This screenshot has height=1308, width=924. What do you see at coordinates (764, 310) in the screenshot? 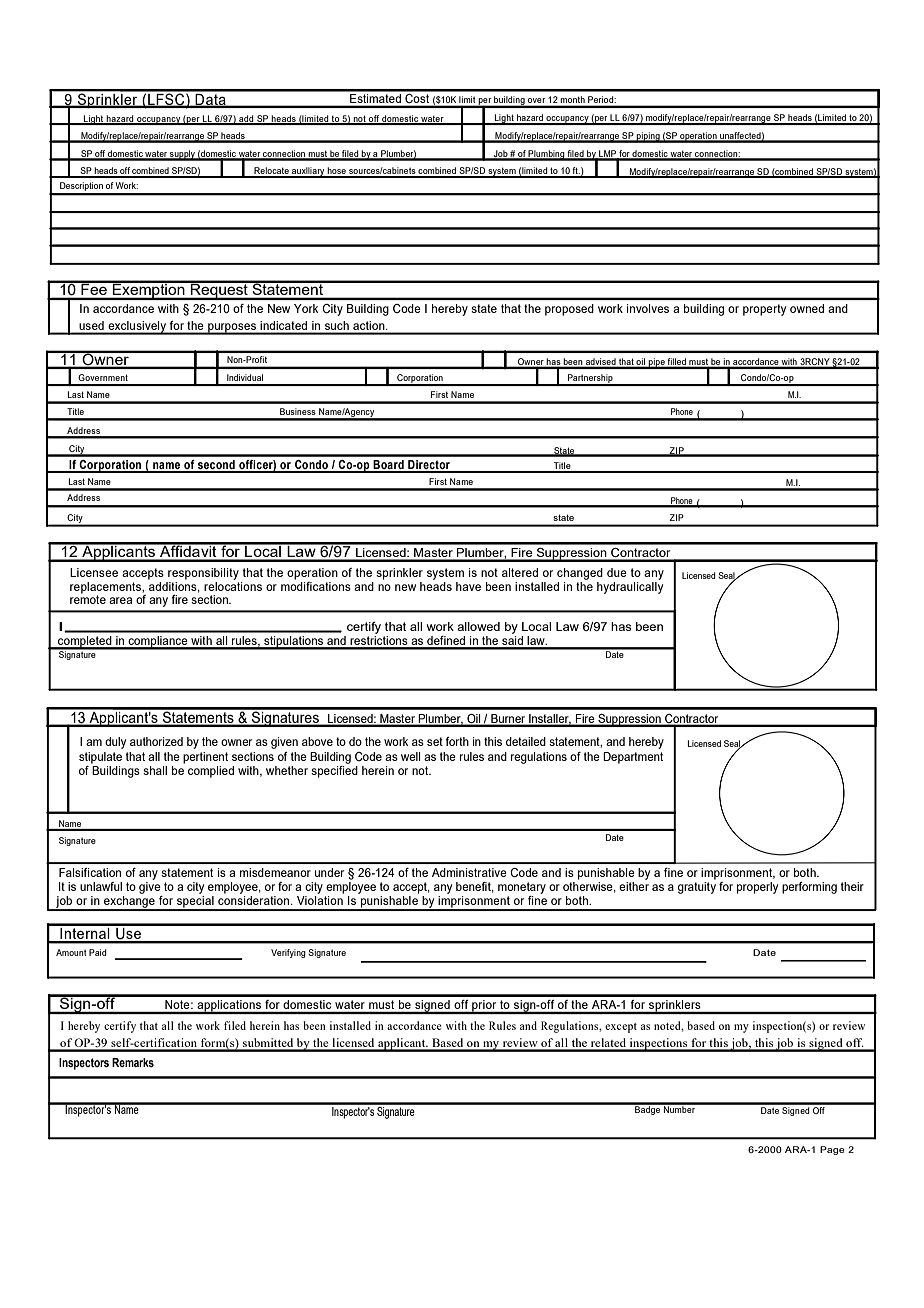
I see `property` at bounding box center [764, 310].
